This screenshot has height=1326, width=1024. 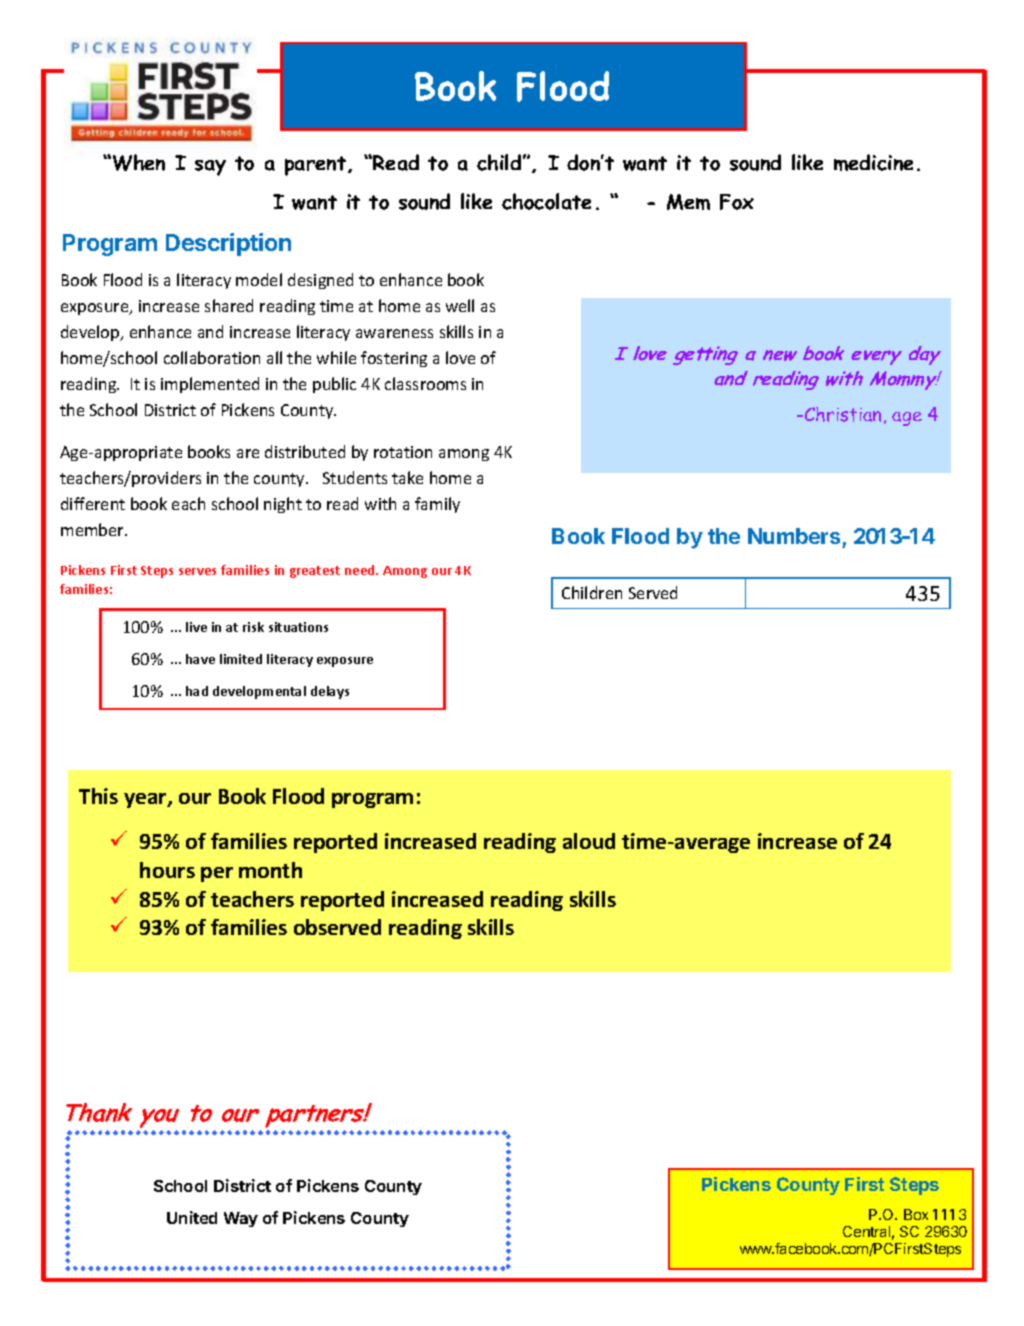 What do you see at coordinates (795, 538) in the screenshot?
I see `Numbers` at bounding box center [795, 538].
